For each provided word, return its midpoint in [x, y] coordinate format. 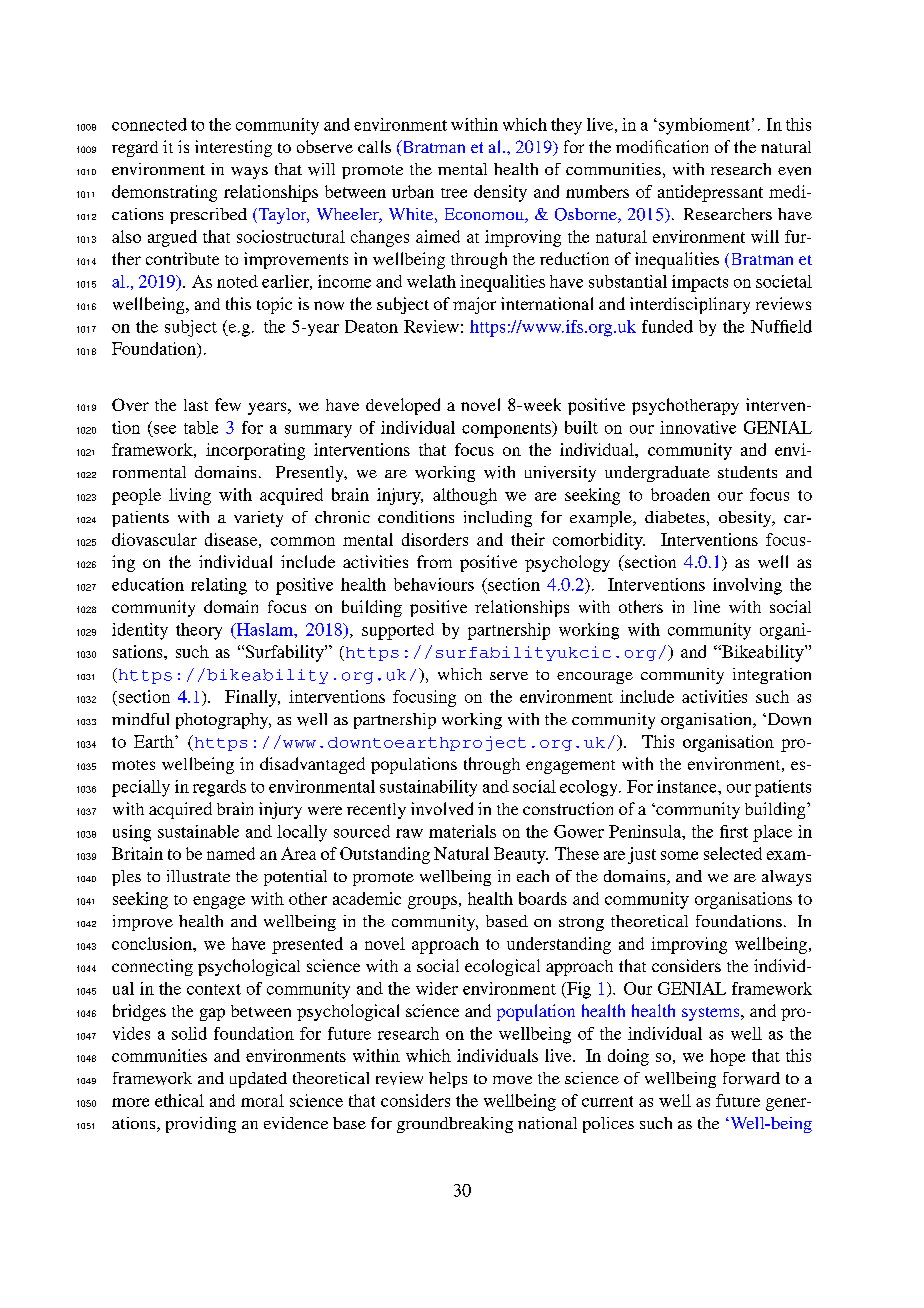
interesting [233, 148]
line [707, 606]
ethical [179, 1100]
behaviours [434, 584]
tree [454, 193]
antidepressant [710, 193]
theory [199, 631]
